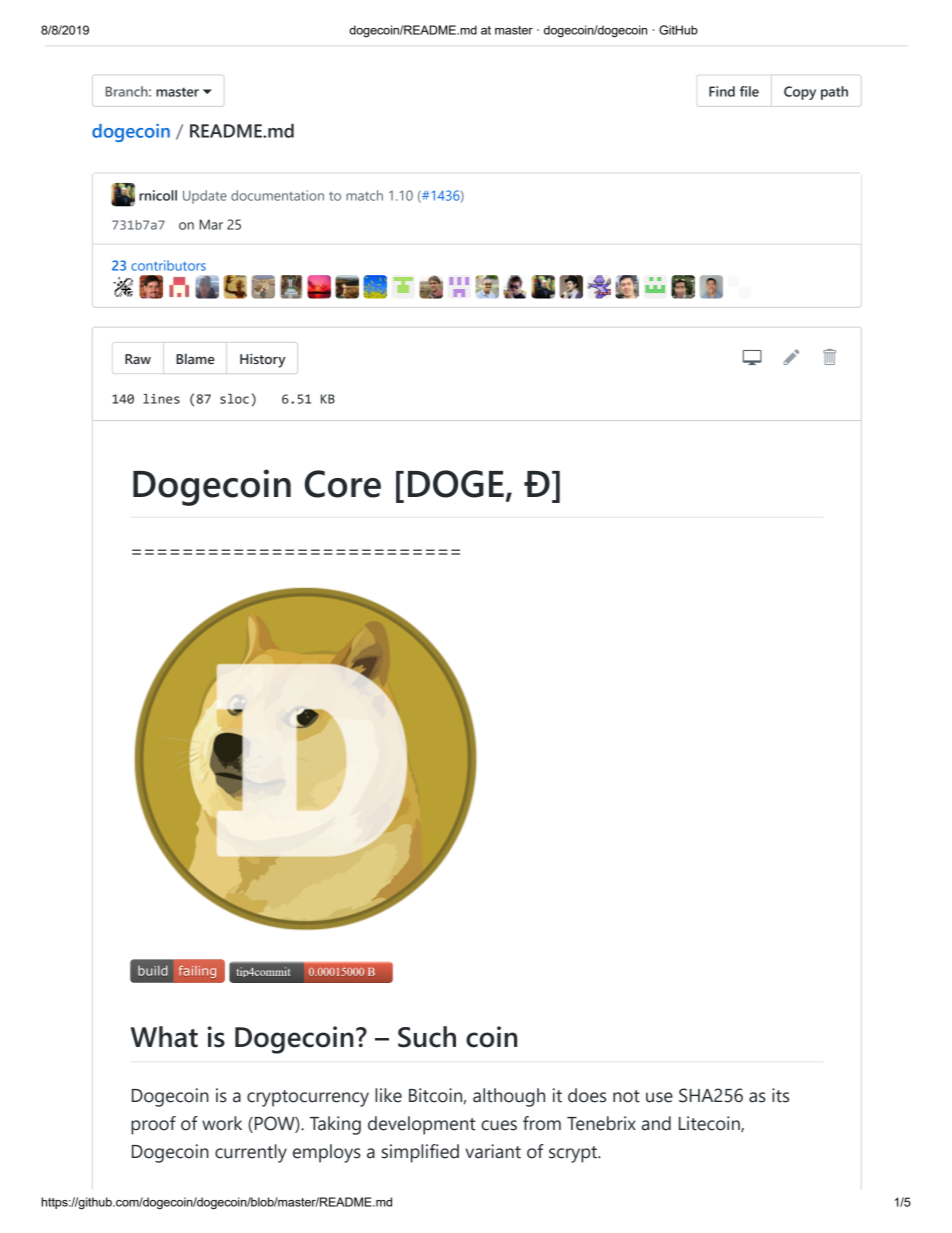 The height and width of the page is (1233, 952). I want to click on Blame, so click(195, 358).
